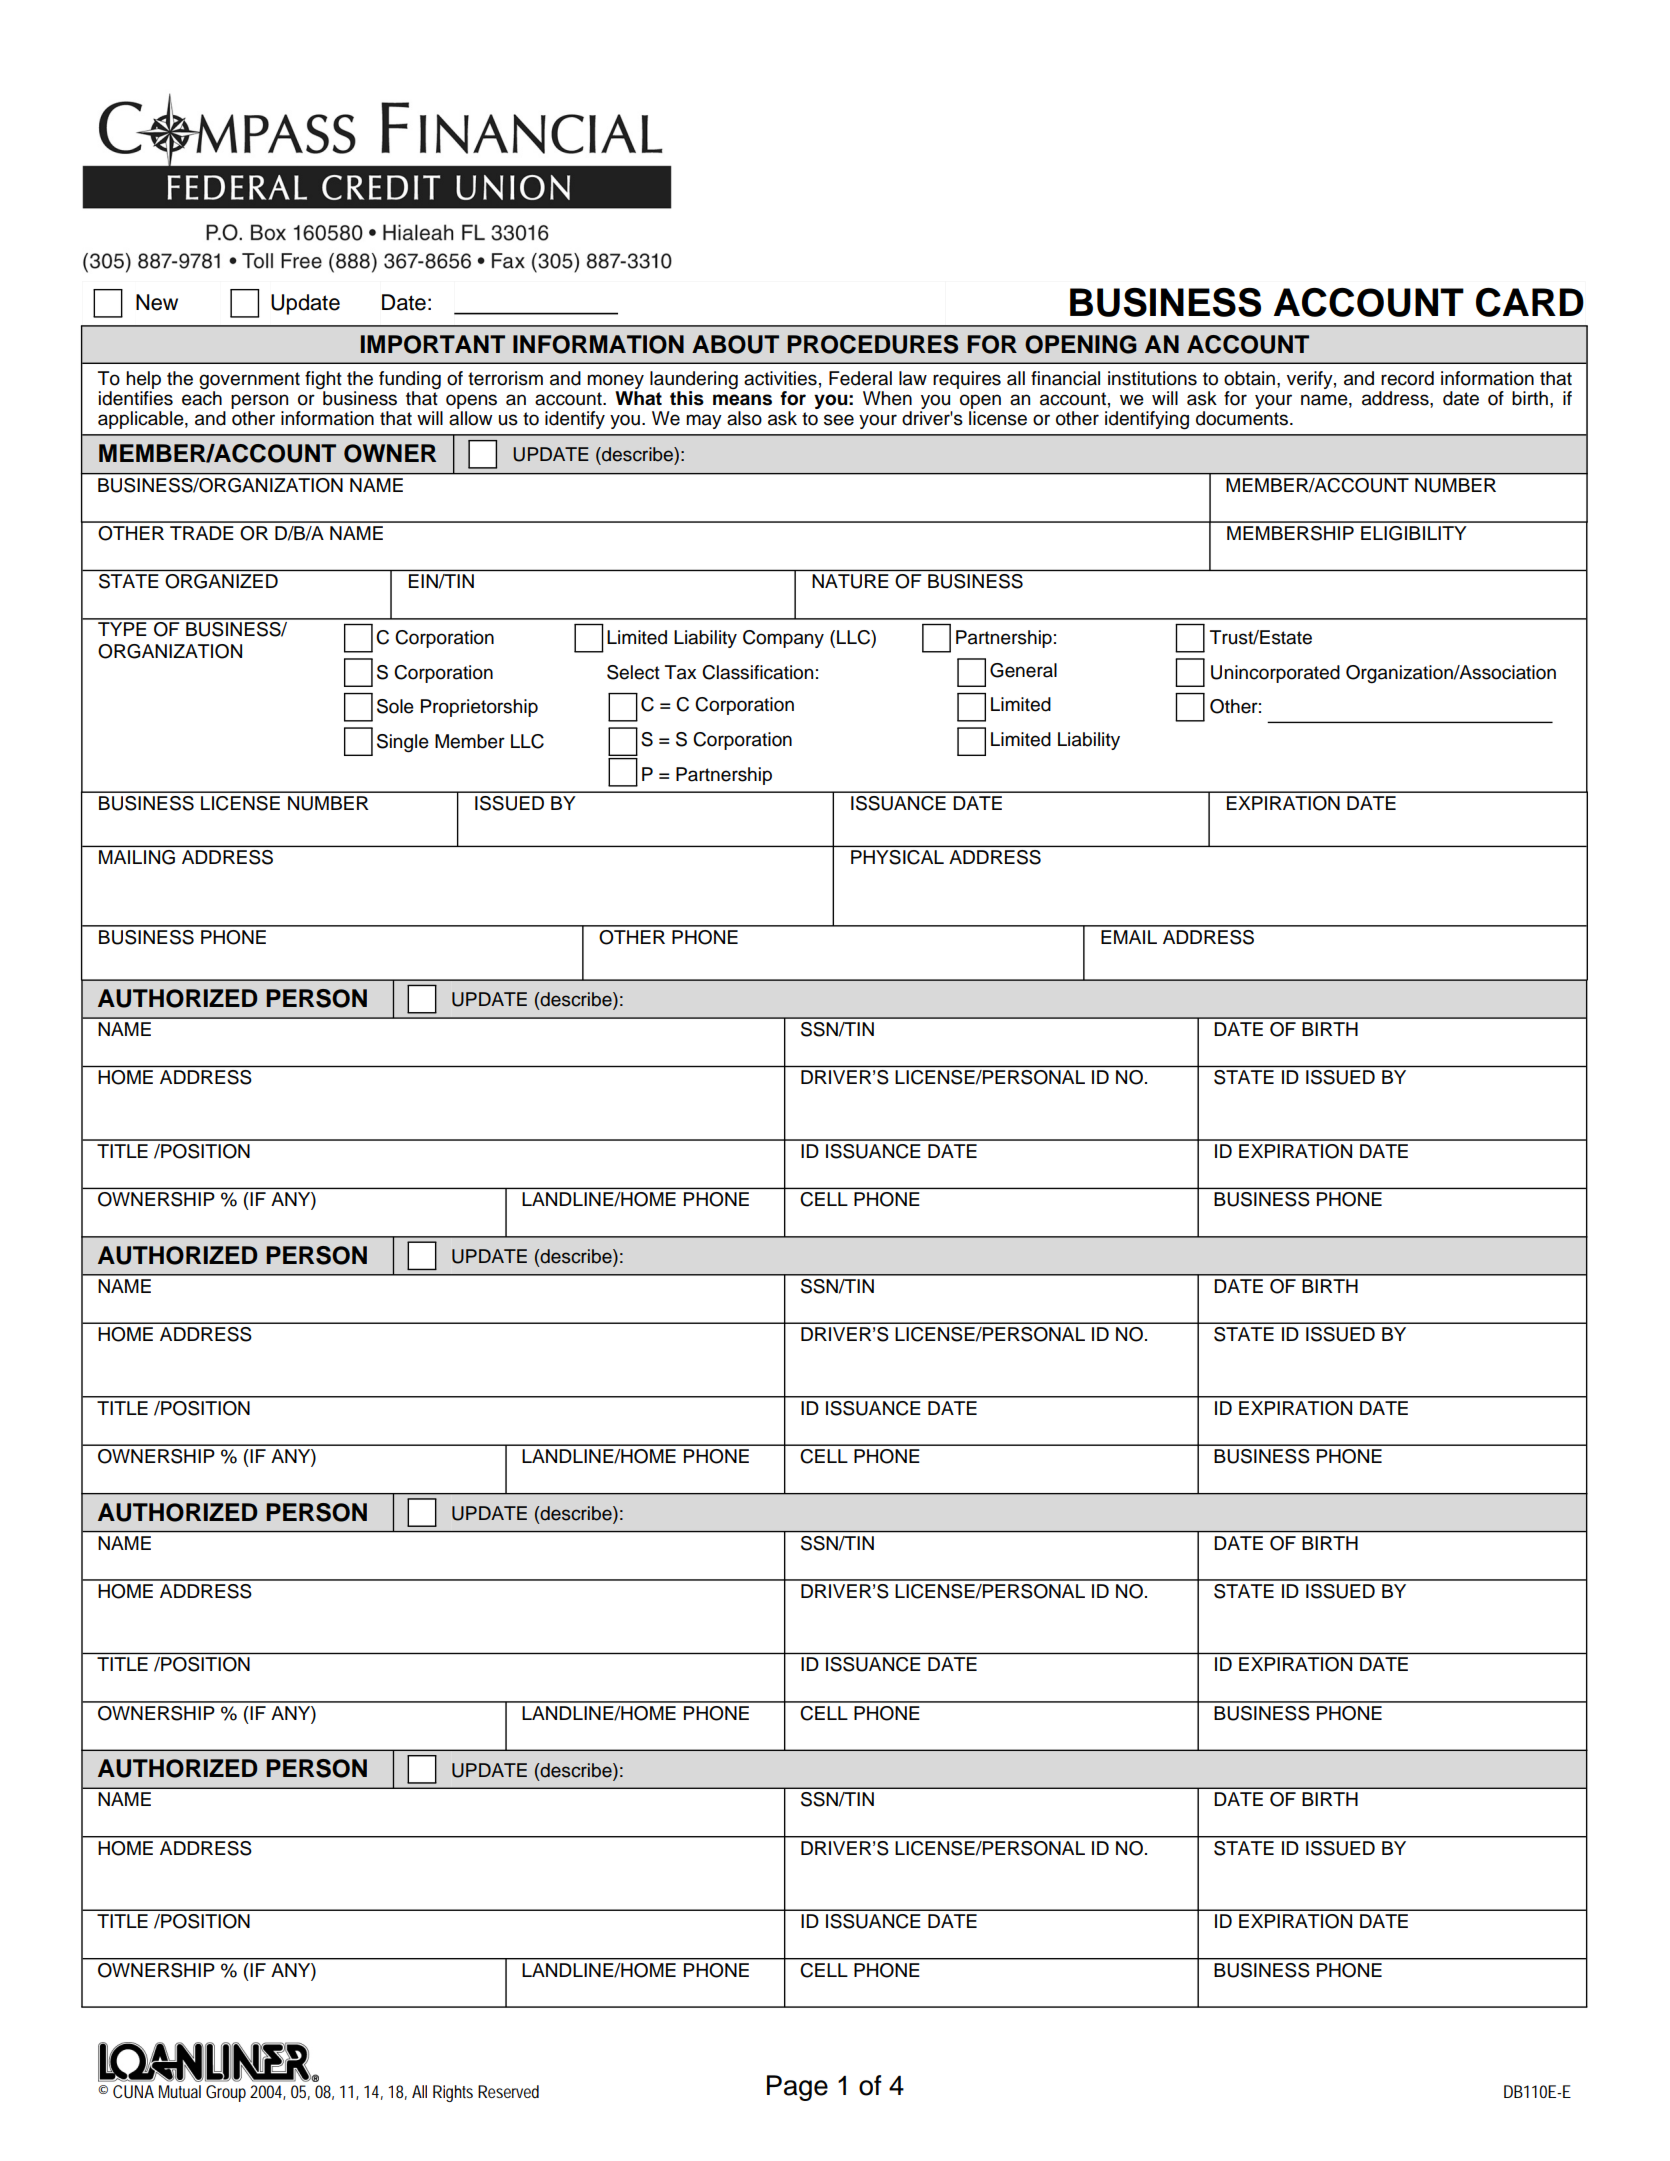 This page has height=2161, width=1670. I want to click on MAILING, so click(137, 857).
